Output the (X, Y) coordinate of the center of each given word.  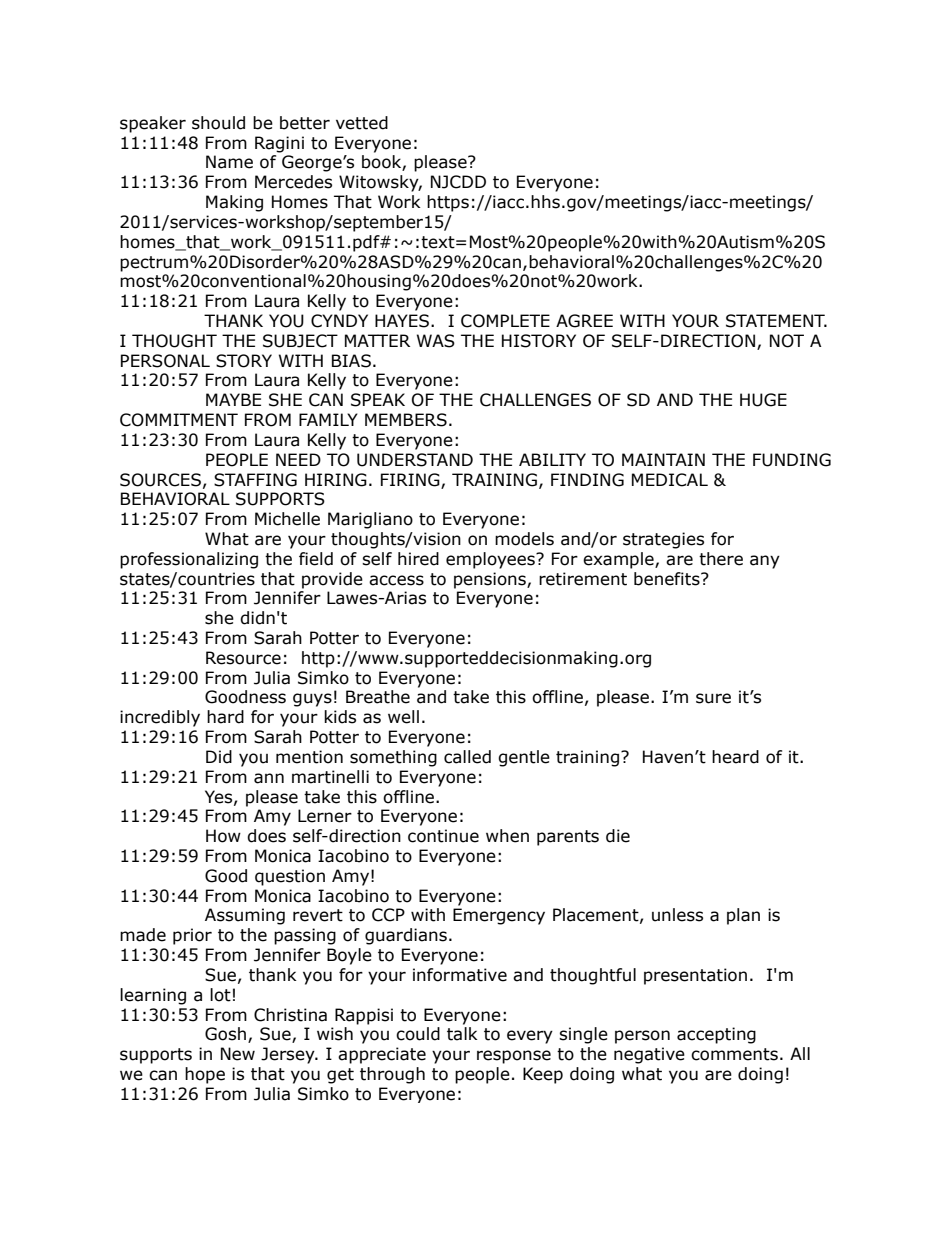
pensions (491, 580)
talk (462, 1034)
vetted (362, 123)
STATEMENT (776, 321)
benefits (668, 579)
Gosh (225, 1034)
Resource (243, 658)
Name (229, 162)
